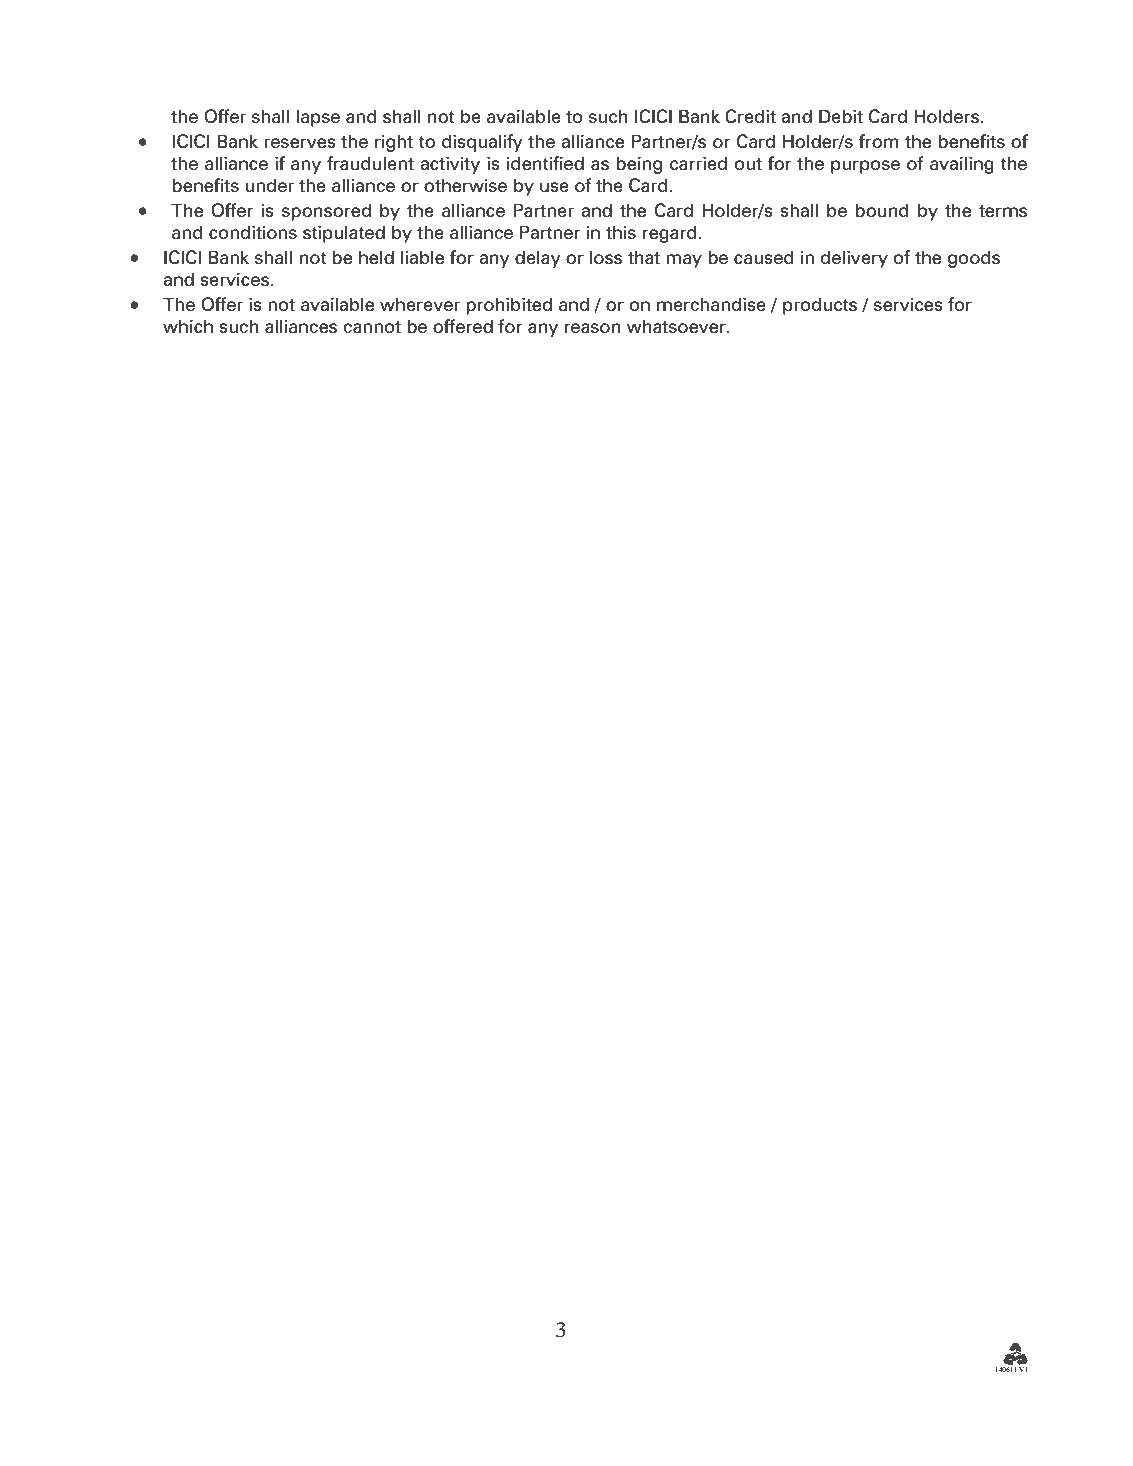 The image size is (1133, 1466). What do you see at coordinates (253, 232) in the image?
I see `conditions` at bounding box center [253, 232].
